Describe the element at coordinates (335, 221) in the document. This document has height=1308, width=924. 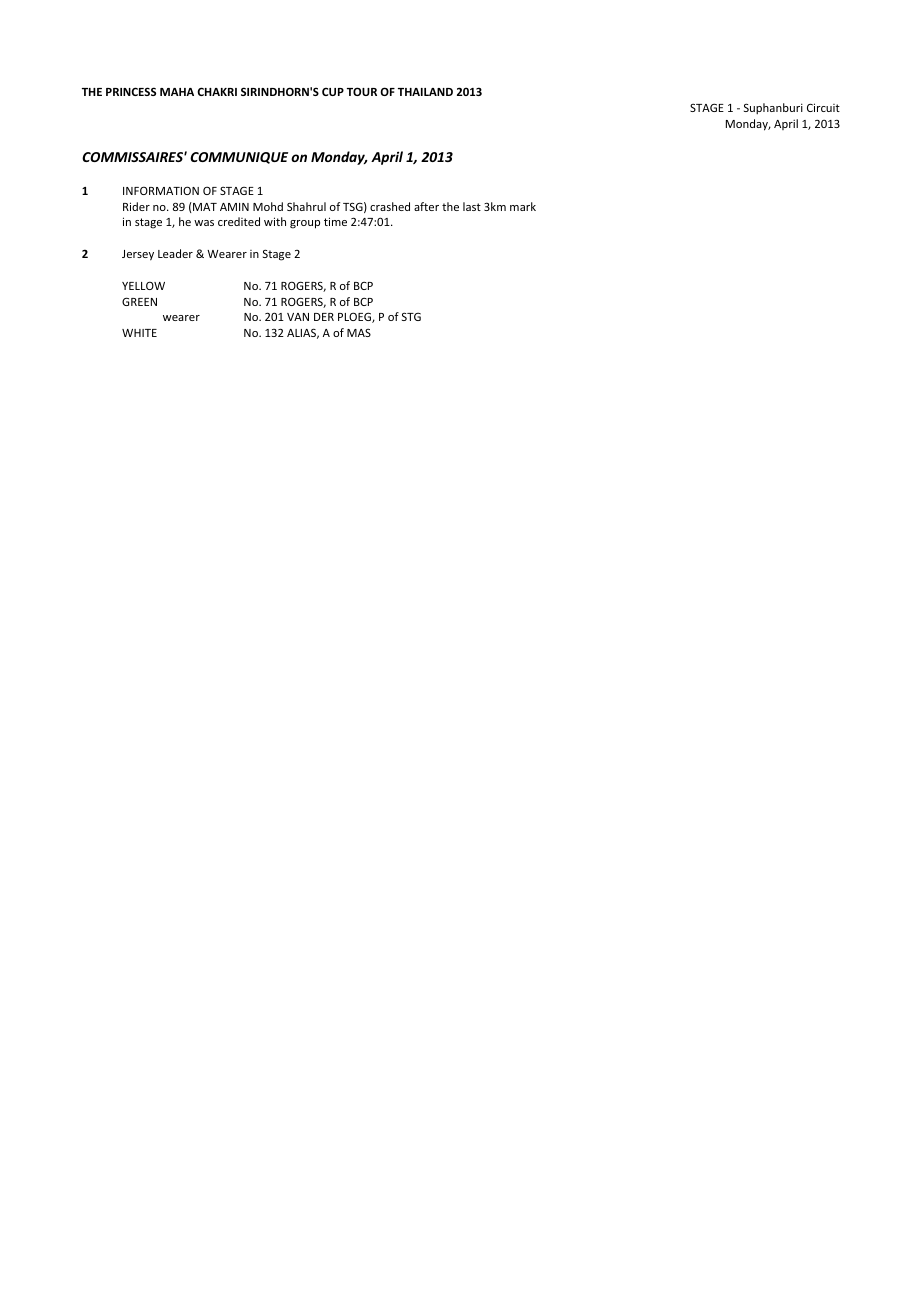
I see `time` at that location.
